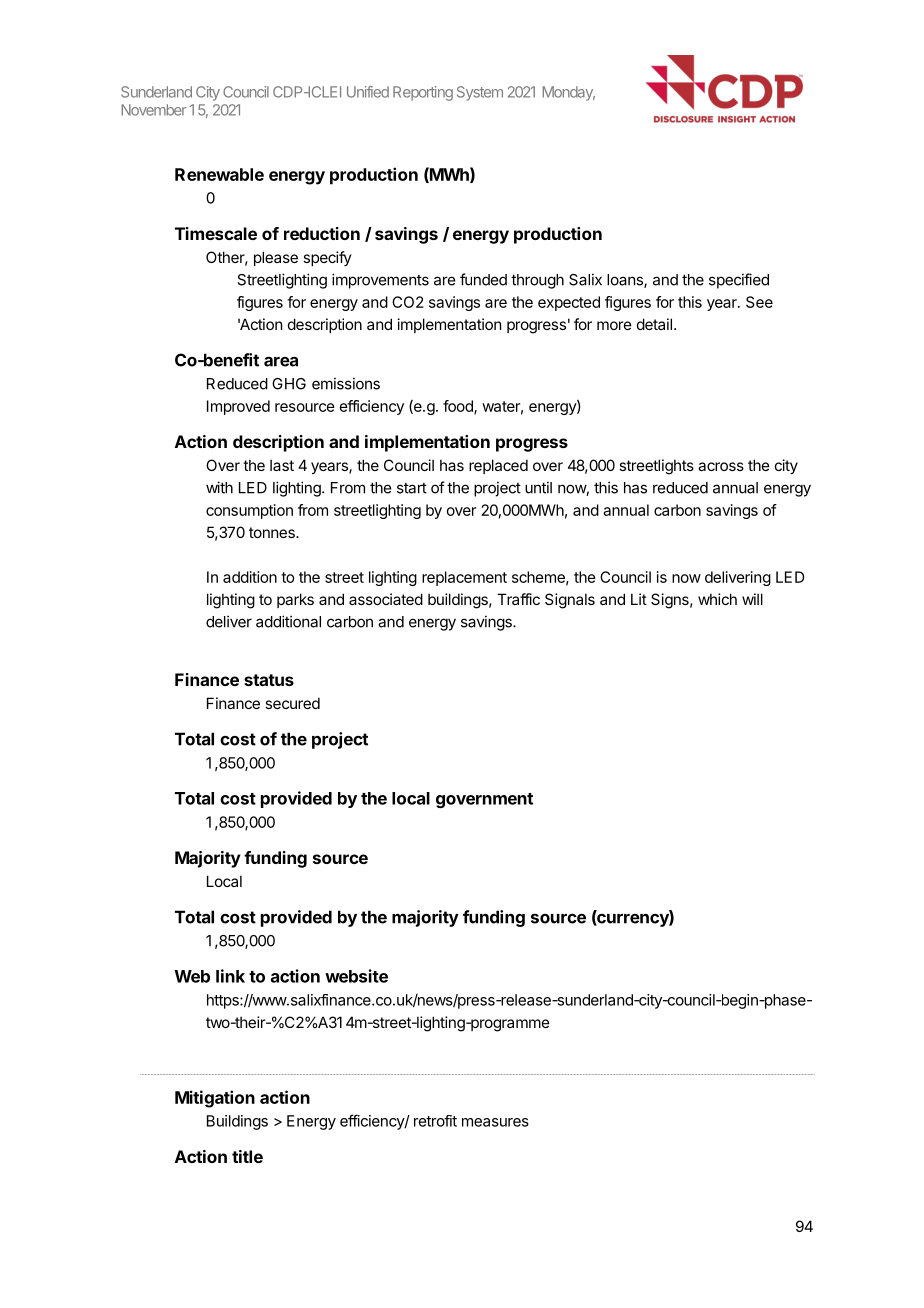 This screenshot has width=924, height=1308. Describe the element at coordinates (739, 281) in the screenshot. I see `specified` at that location.
